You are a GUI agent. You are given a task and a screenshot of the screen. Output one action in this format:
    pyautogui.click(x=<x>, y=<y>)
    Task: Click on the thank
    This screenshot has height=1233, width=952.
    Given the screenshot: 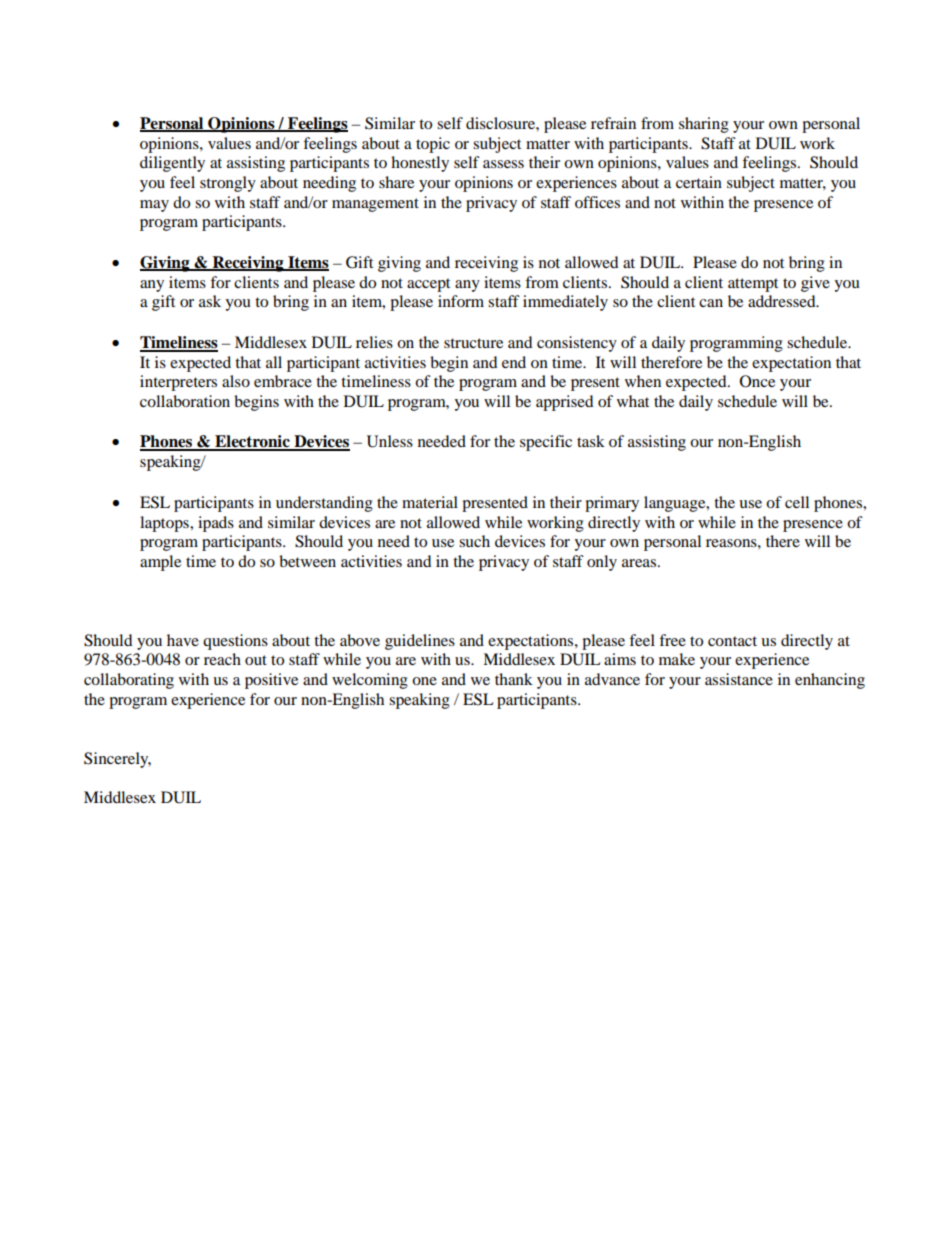 What is the action you would take?
    pyautogui.click(x=514, y=679)
